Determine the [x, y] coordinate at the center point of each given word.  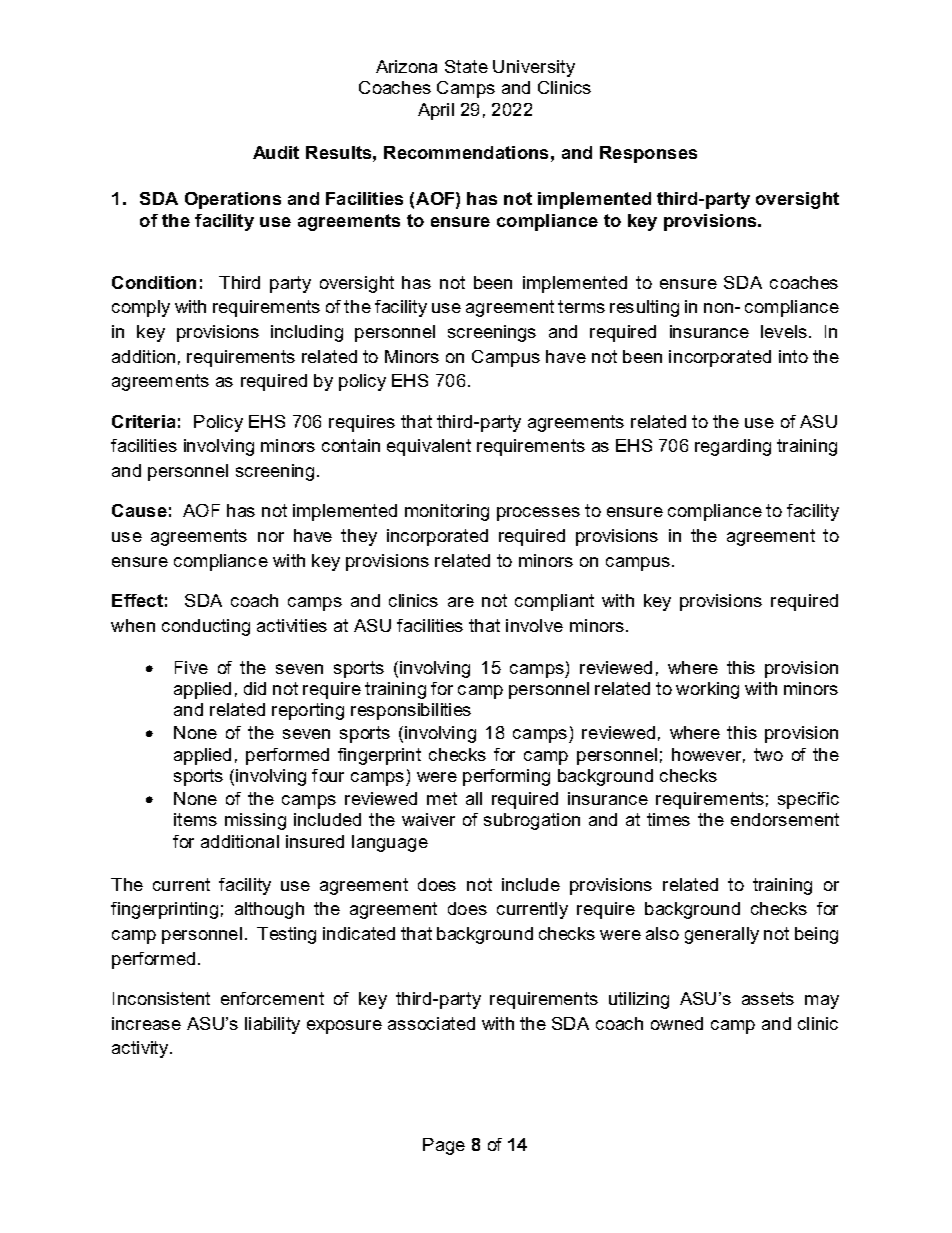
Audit [276, 152]
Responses [648, 154]
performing [506, 777]
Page [444, 1146]
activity [141, 1049]
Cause [139, 510]
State [466, 66]
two [768, 754]
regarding [733, 447]
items [195, 819]
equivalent [429, 447]
